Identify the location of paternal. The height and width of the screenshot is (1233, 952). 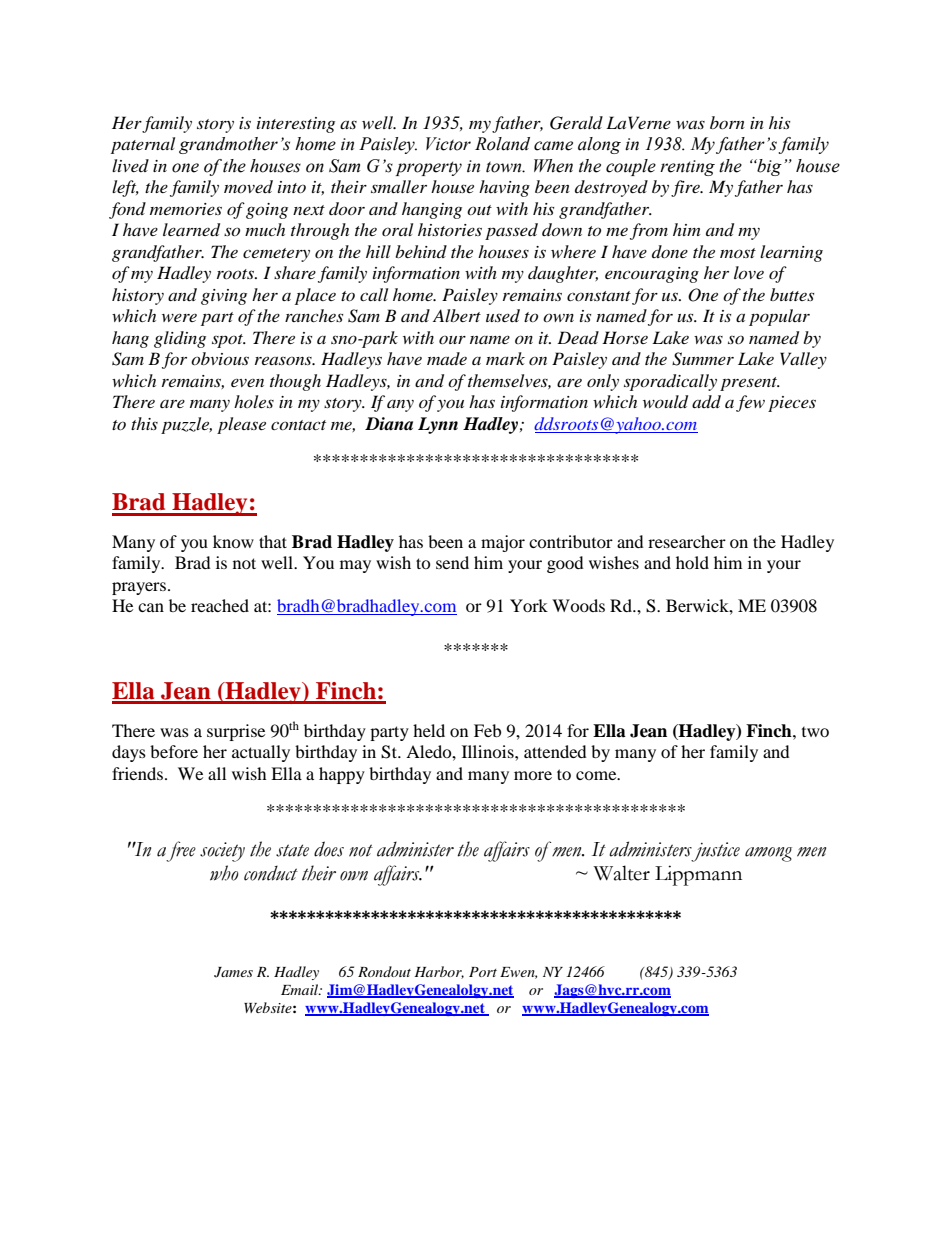
(143, 145).
